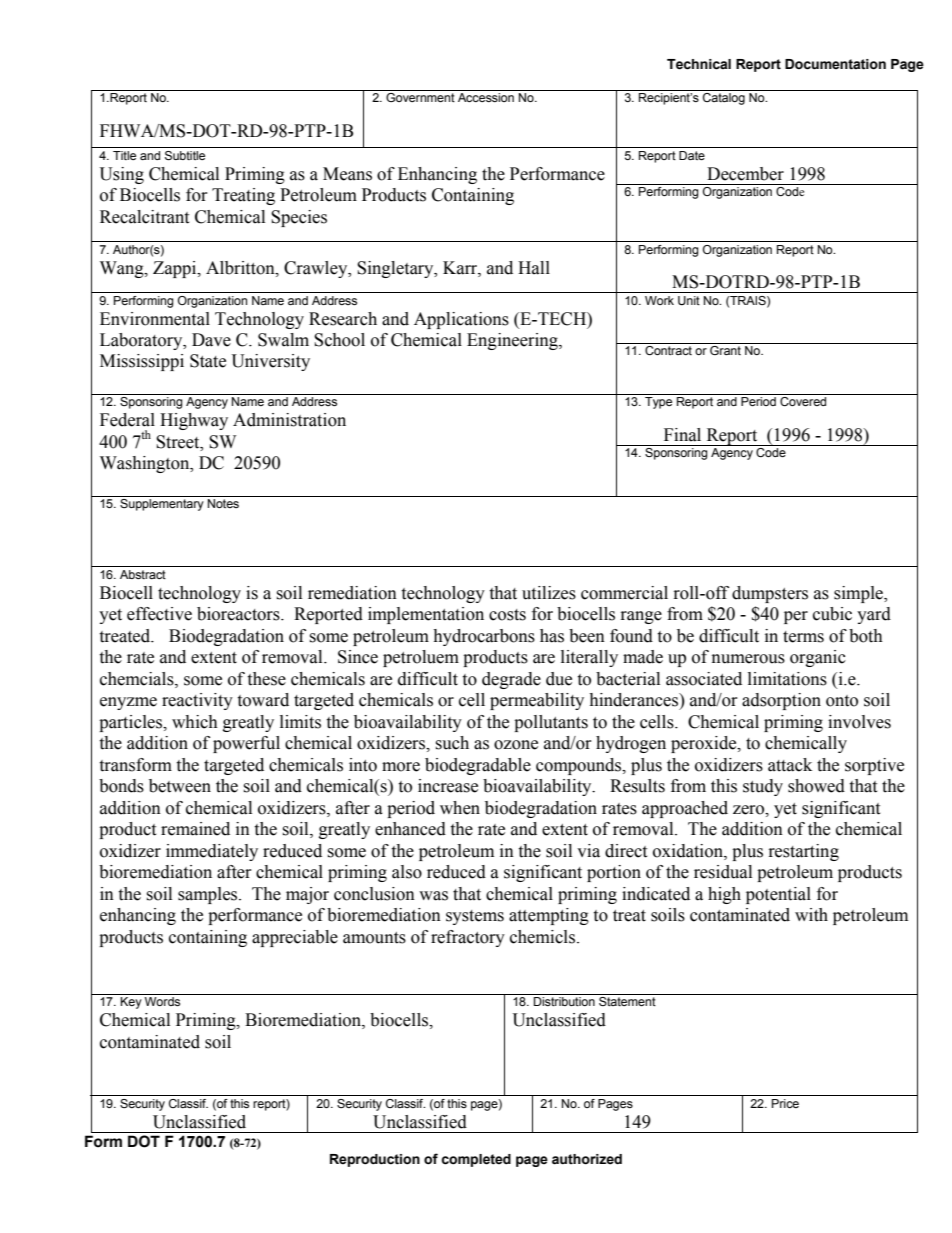  I want to click on Notes, so click(223, 503).
